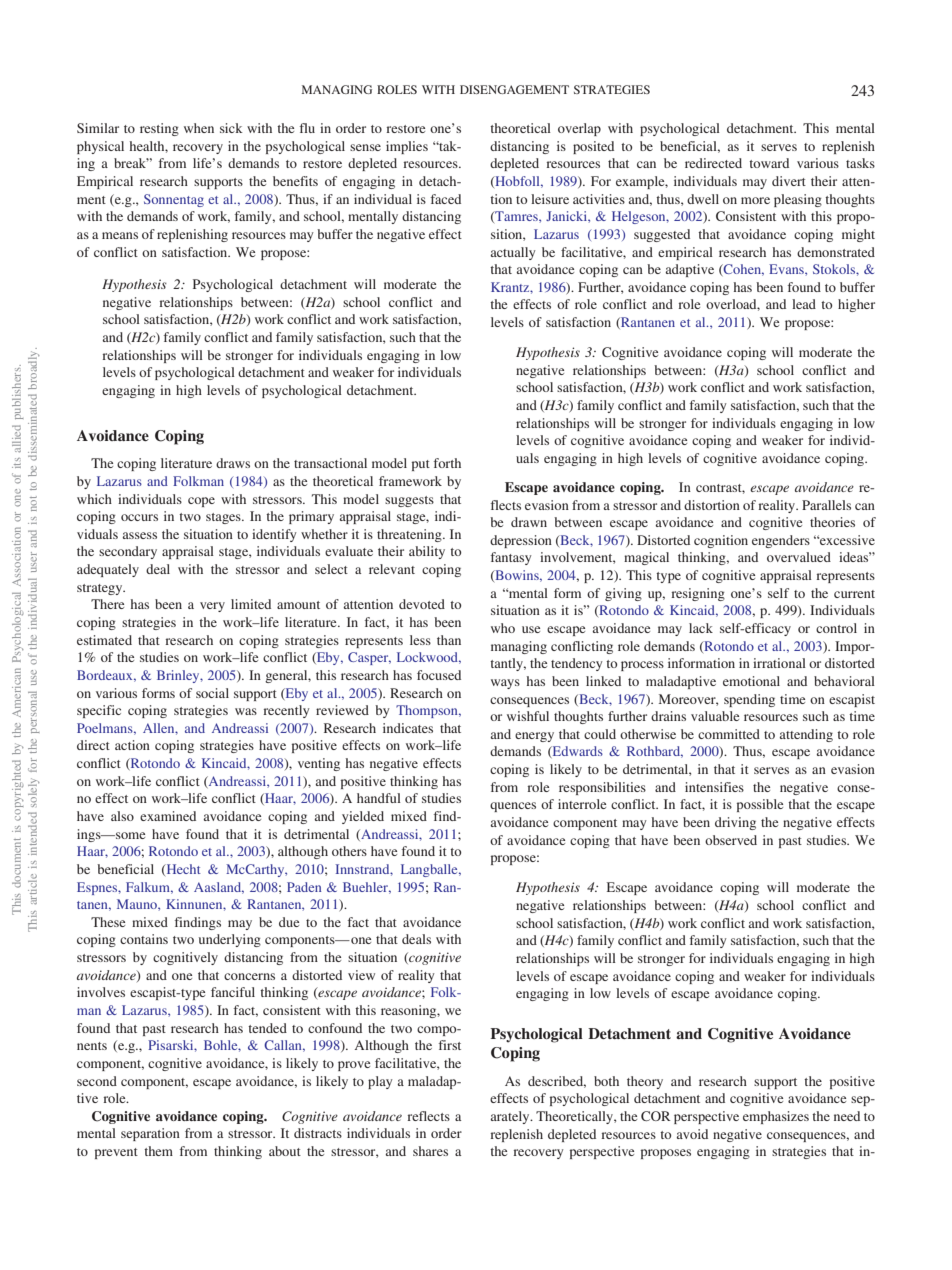 This screenshot has width=952, height=1270. Describe the element at coordinates (446, 199) in the screenshot. I see `faced` at that location.
